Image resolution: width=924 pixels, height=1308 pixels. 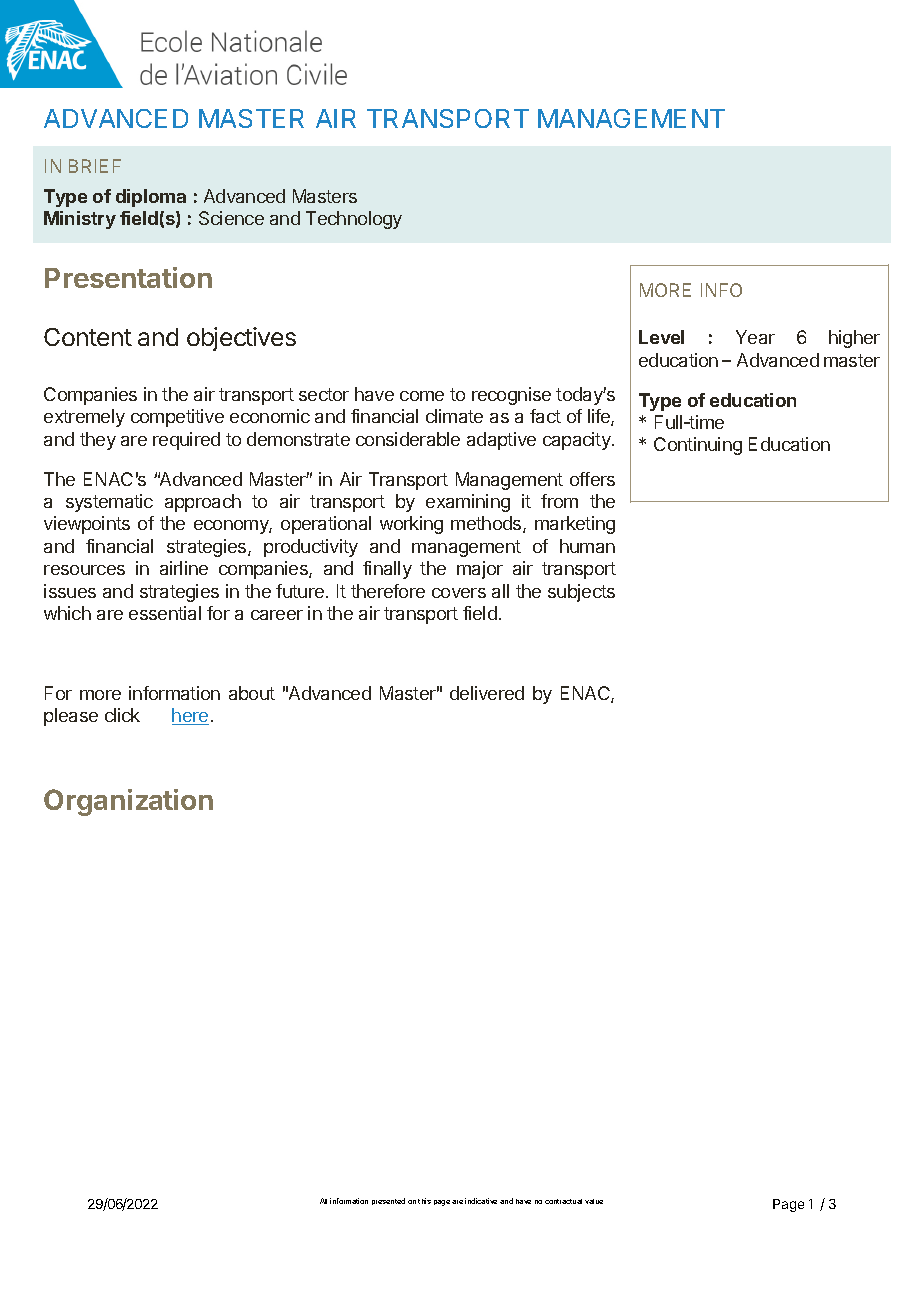 What do you see at coordinates (151, 198) in the screenshot?
I see `diploma` at bounding box center [151, 198].
